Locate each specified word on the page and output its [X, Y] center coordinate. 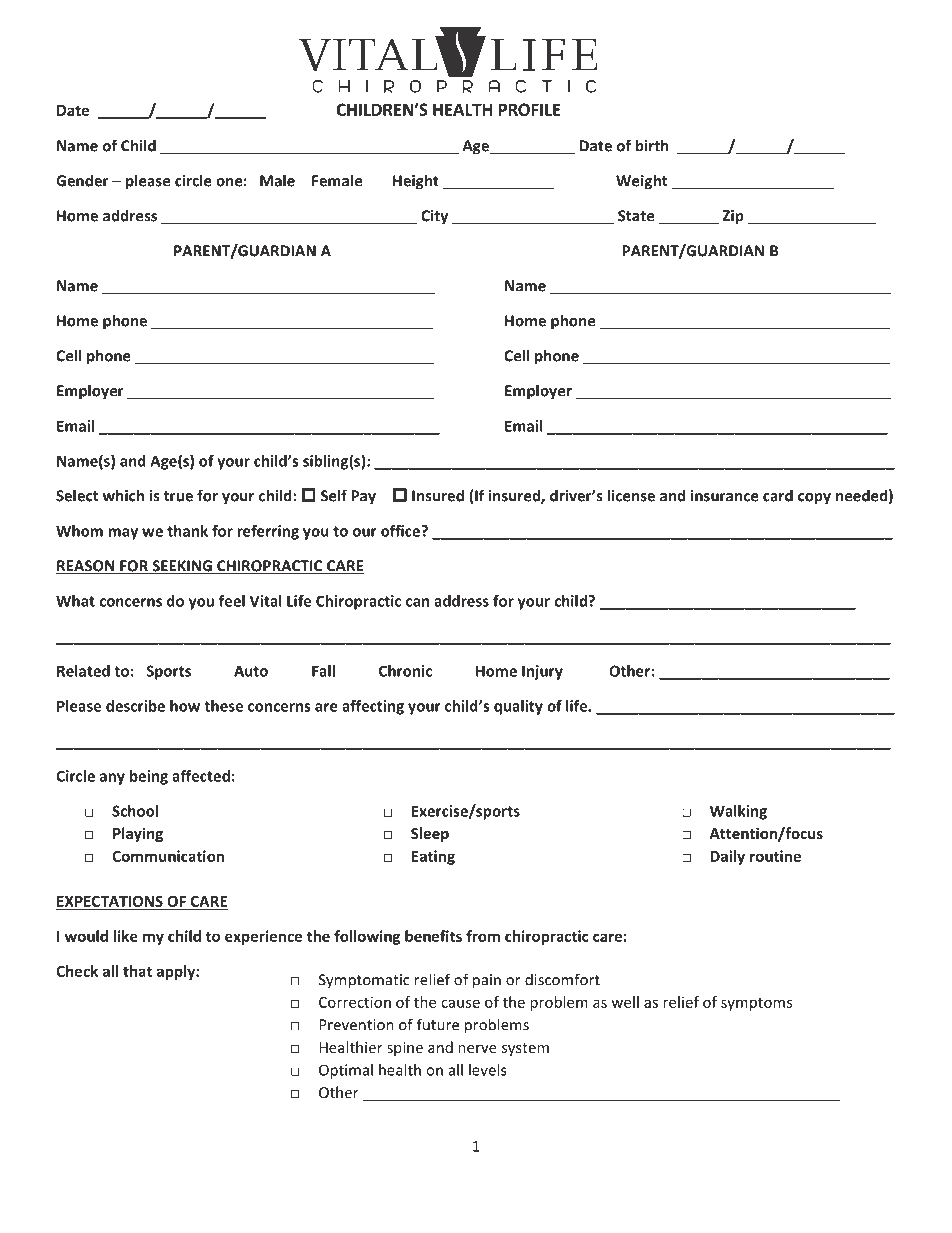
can [417, 602]
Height [416, 182]
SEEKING [182, 567]
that [137, 971]
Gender [82, 180]
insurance [725, 496]
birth [652, 145]
